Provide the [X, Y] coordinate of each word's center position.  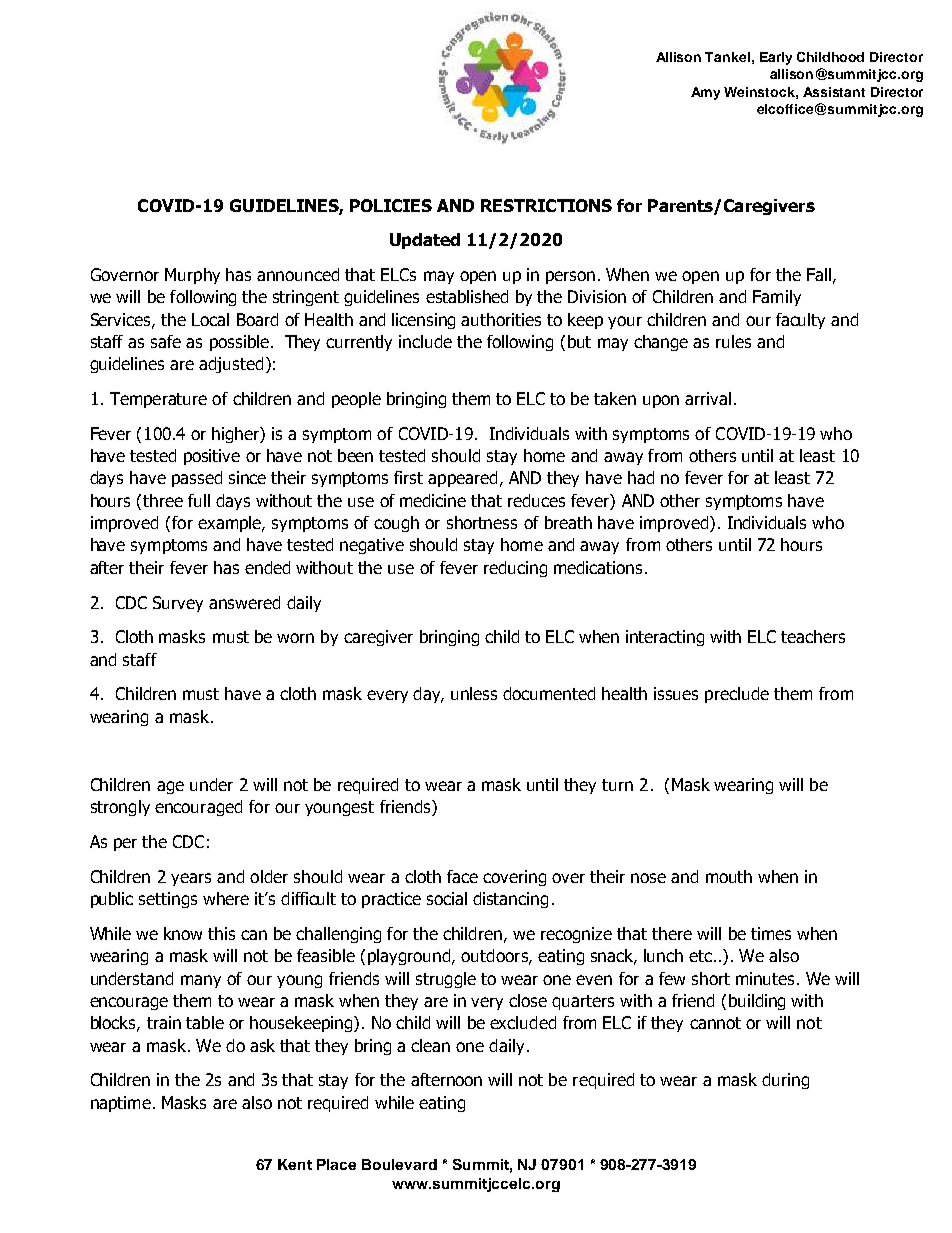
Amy [705, 93]
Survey [178, 604]
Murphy [192, 276]
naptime [121, 1104]
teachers [813, 636]
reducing [515, 569]
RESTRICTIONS [546, 205]
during [785, 1081]
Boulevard [399, 1164]
